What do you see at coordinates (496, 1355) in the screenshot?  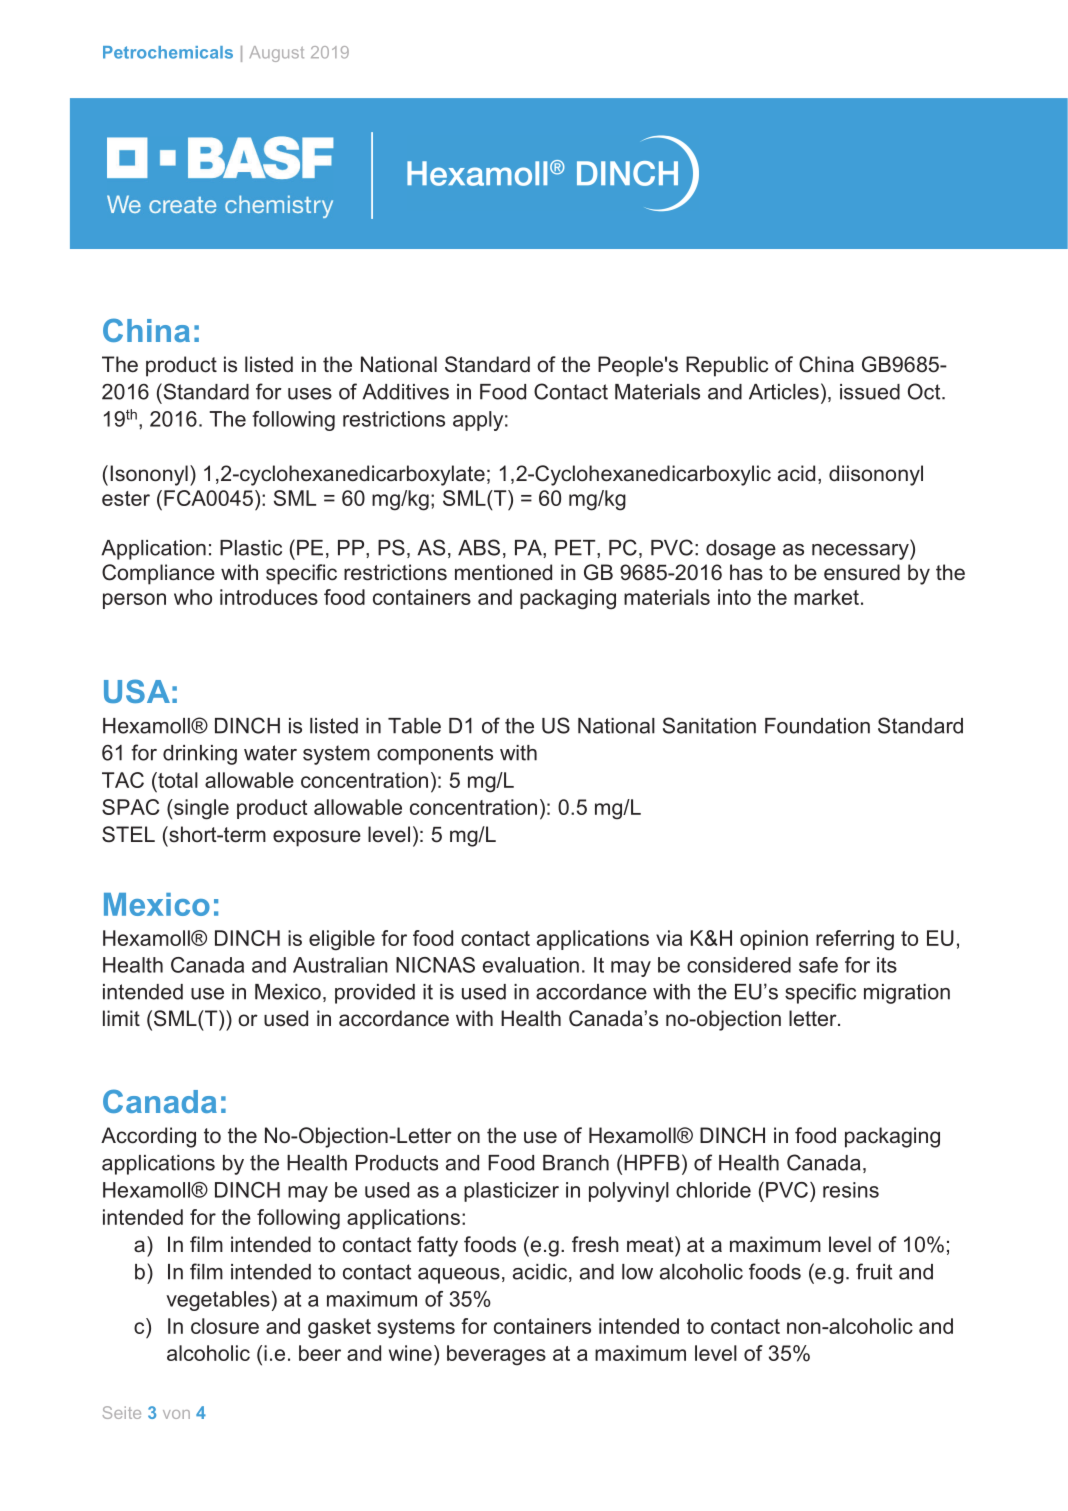 I see `beverages` at bounding box center [496, 1355].
